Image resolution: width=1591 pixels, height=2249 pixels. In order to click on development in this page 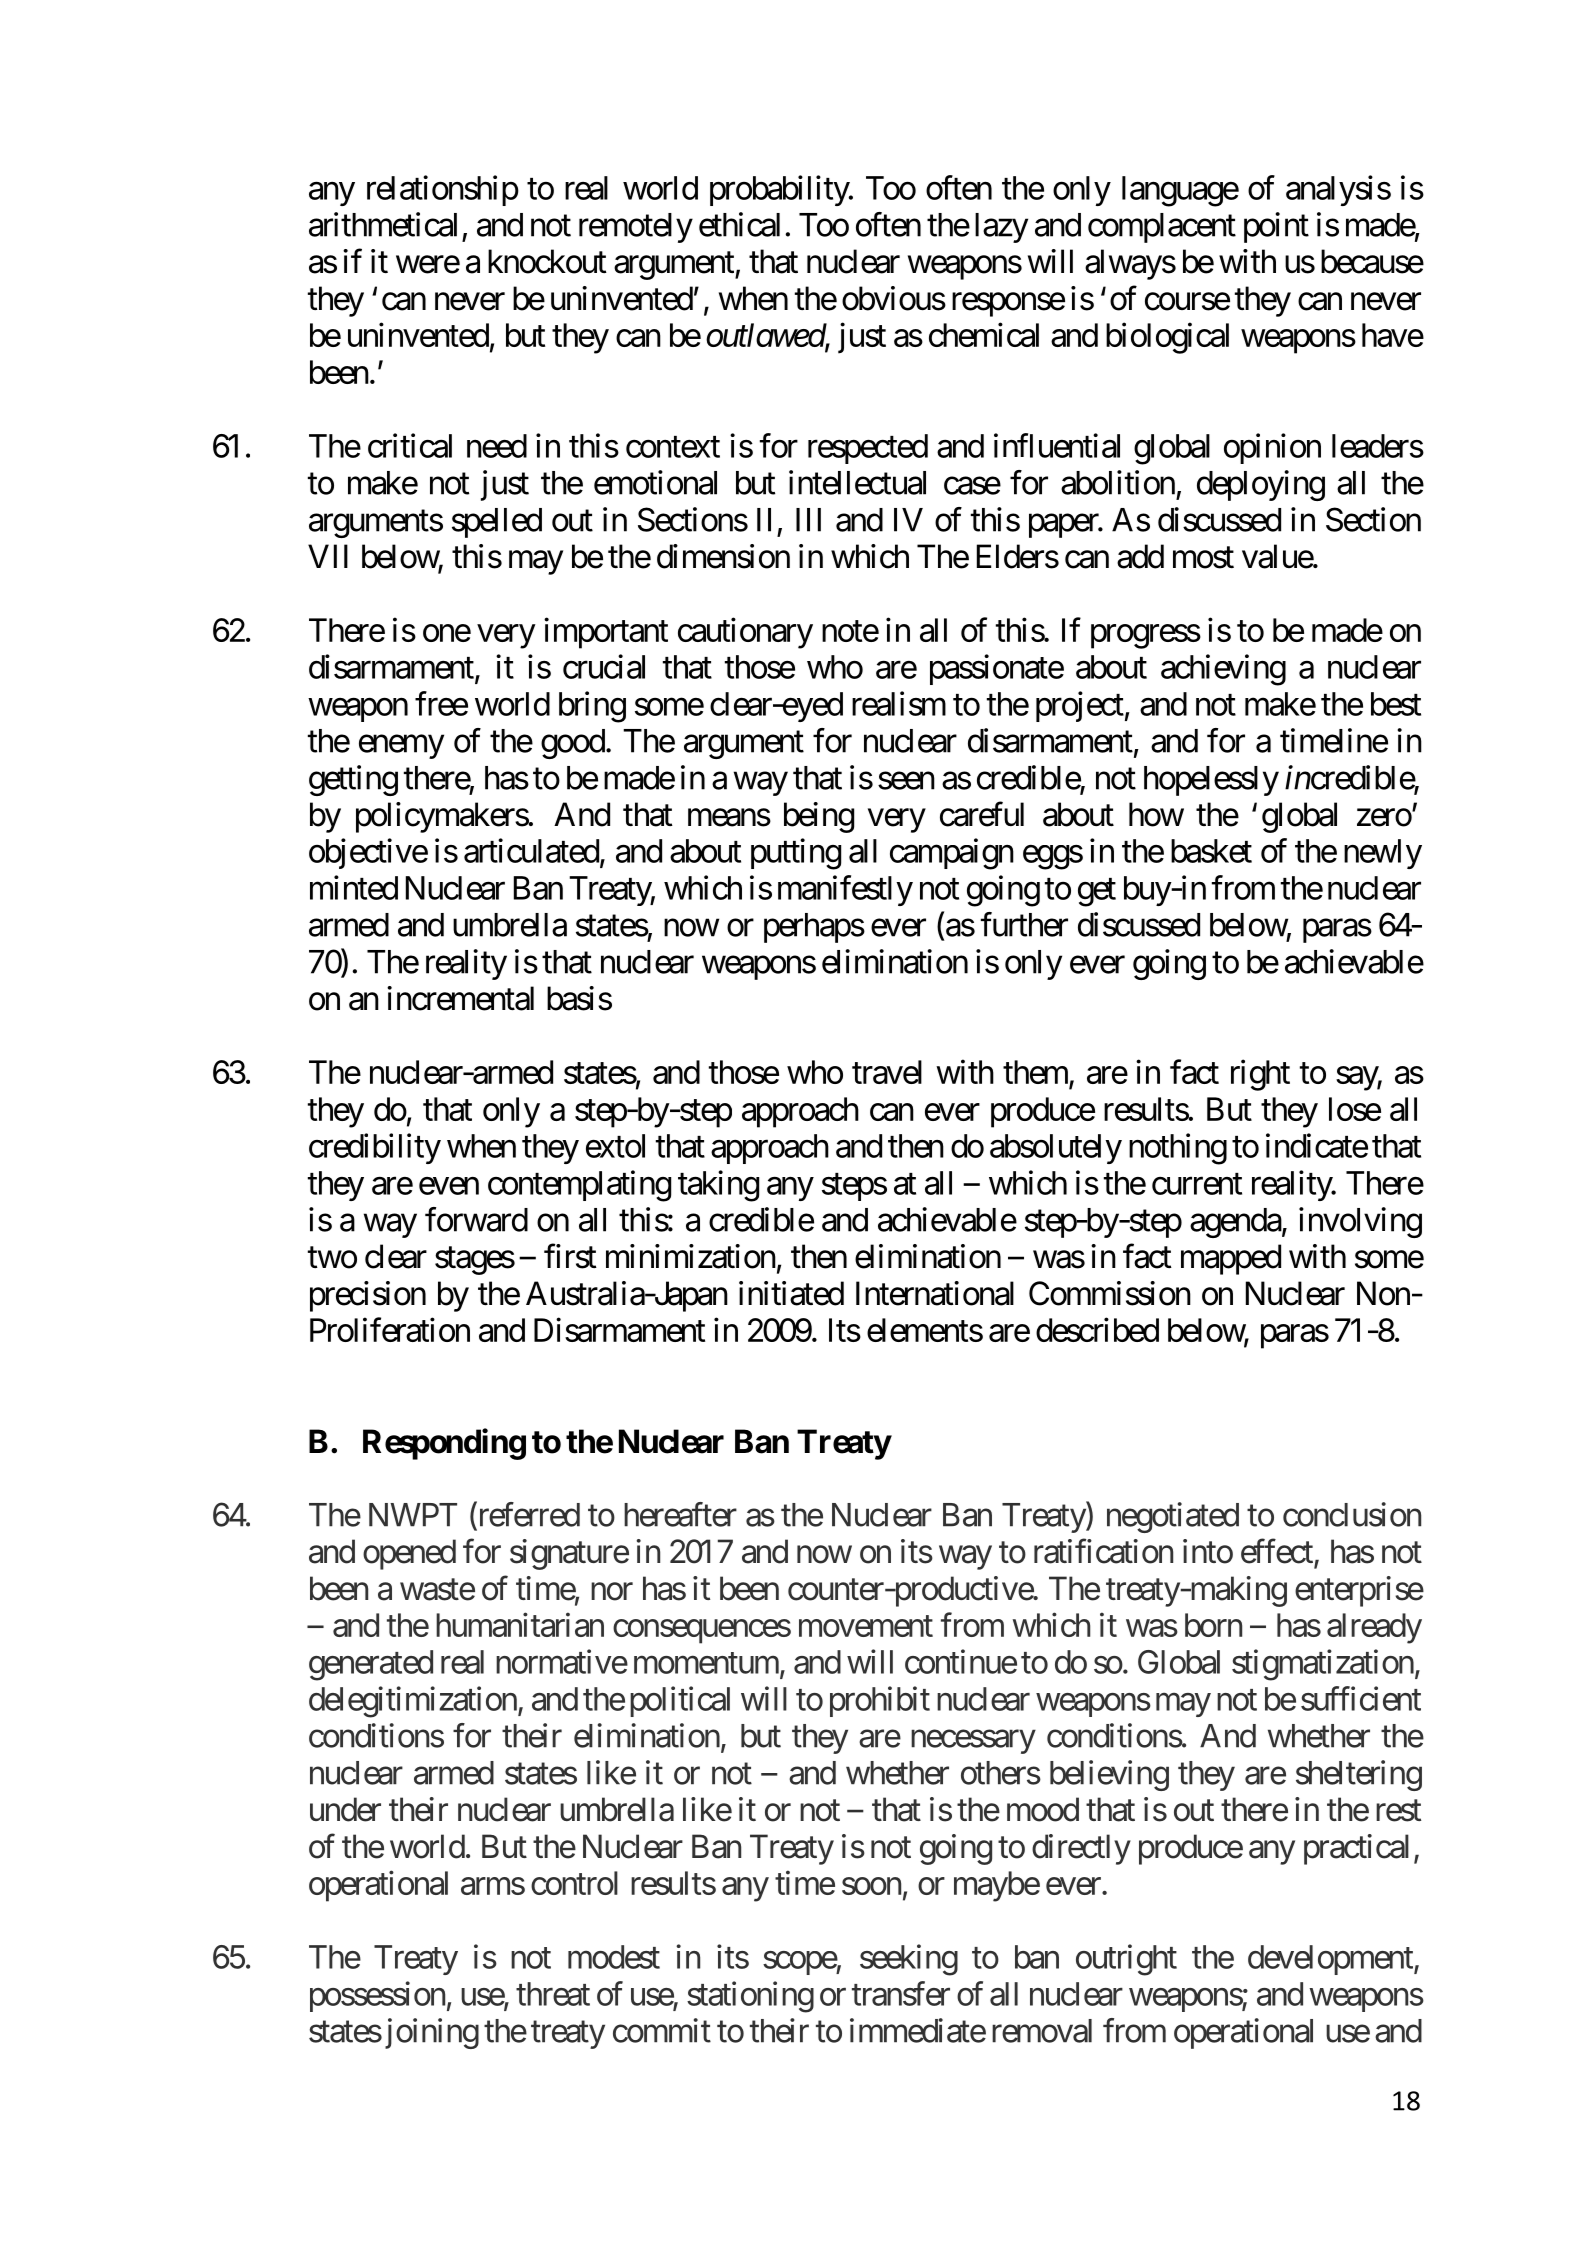, I will do `click(1331, 1960)`.
